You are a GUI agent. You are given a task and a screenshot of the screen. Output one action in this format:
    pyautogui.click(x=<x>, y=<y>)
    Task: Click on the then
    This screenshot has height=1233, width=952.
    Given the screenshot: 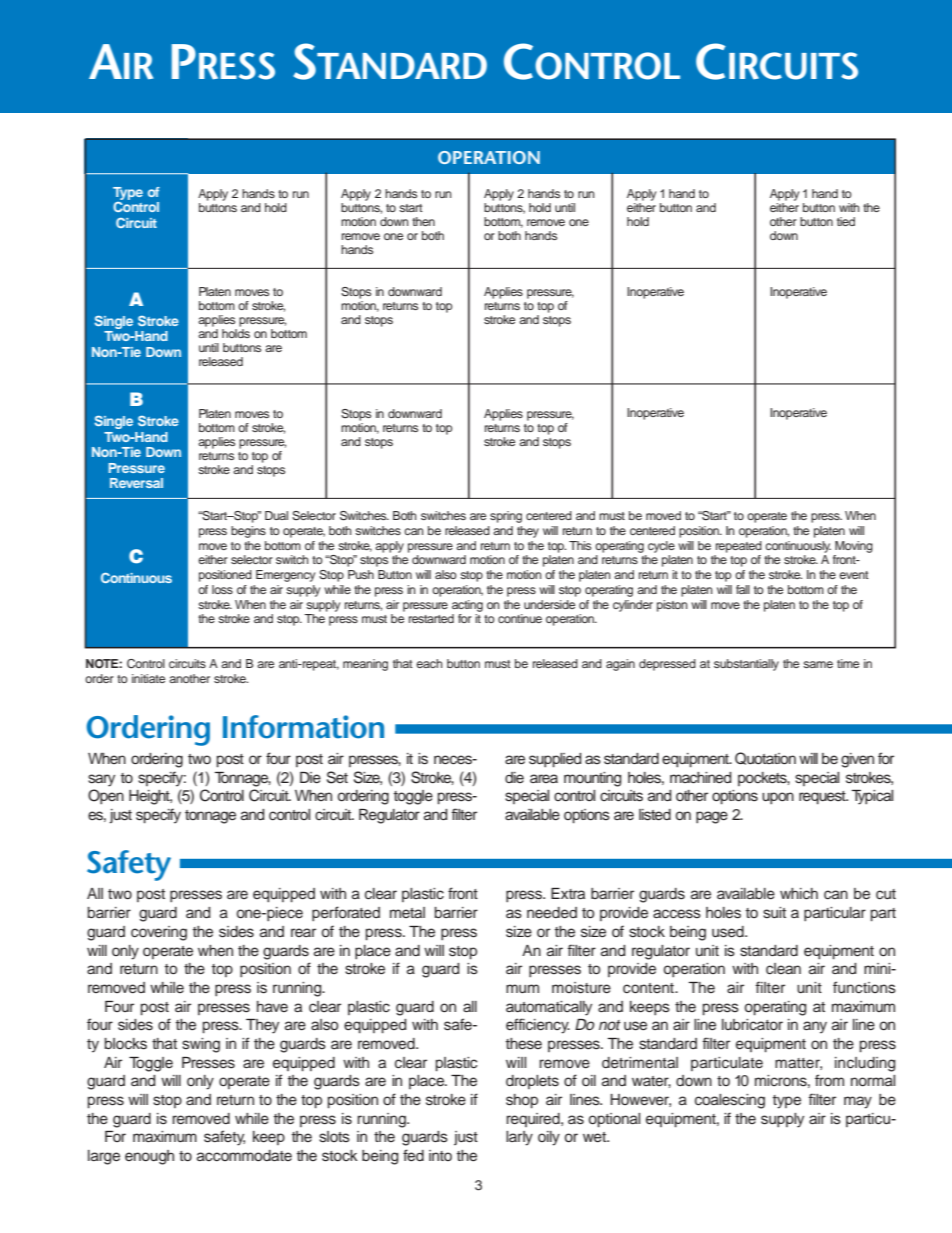 What is the action you would take?
    pyautogui.click(x=423, y=221)
